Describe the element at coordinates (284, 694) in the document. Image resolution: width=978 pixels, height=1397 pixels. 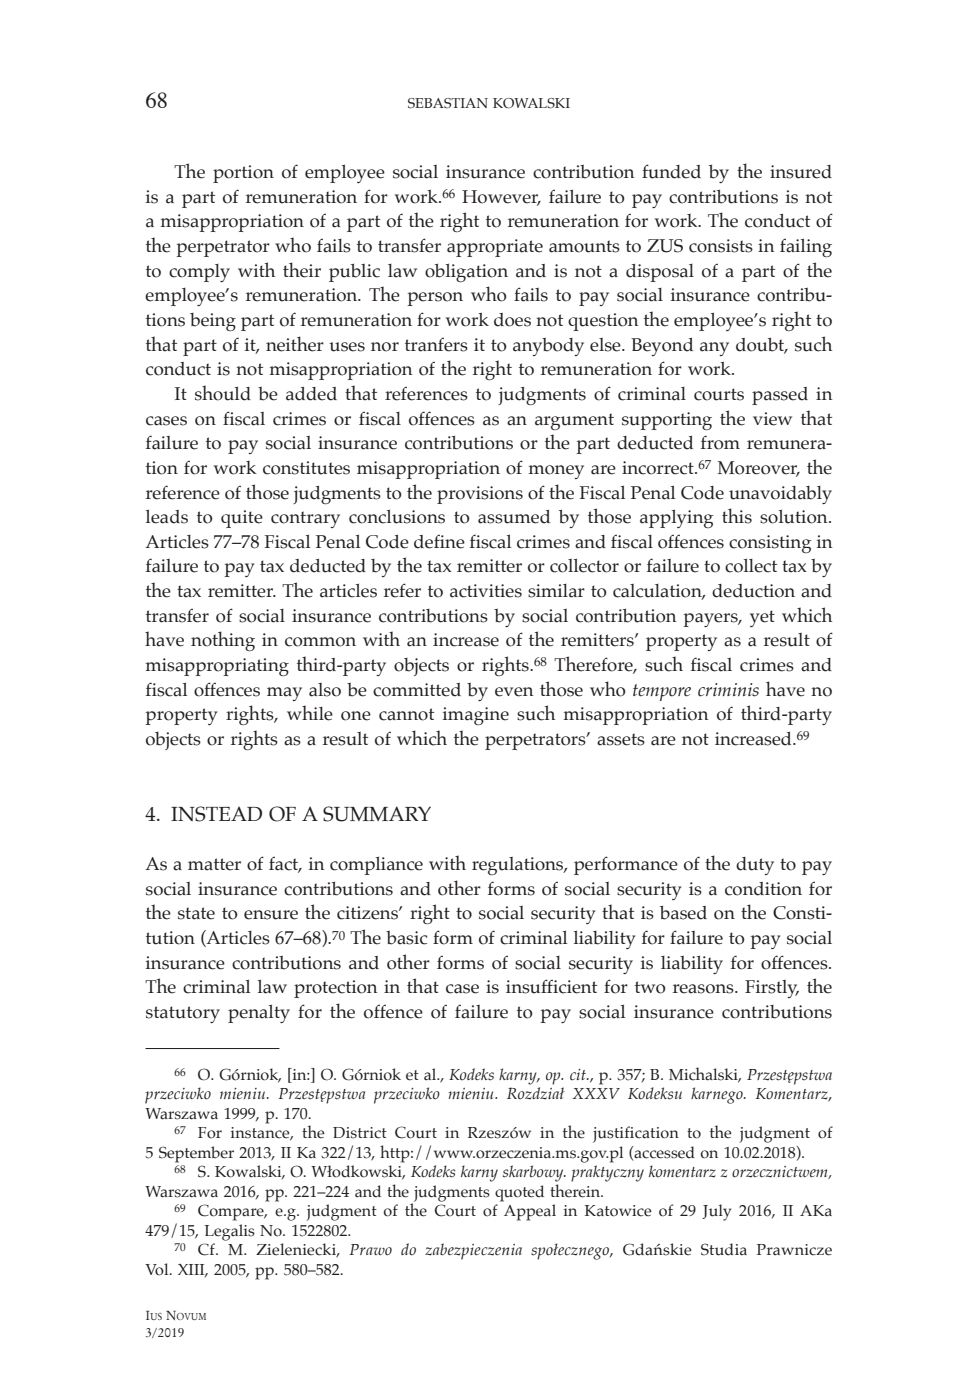
I see `may` at that location.
